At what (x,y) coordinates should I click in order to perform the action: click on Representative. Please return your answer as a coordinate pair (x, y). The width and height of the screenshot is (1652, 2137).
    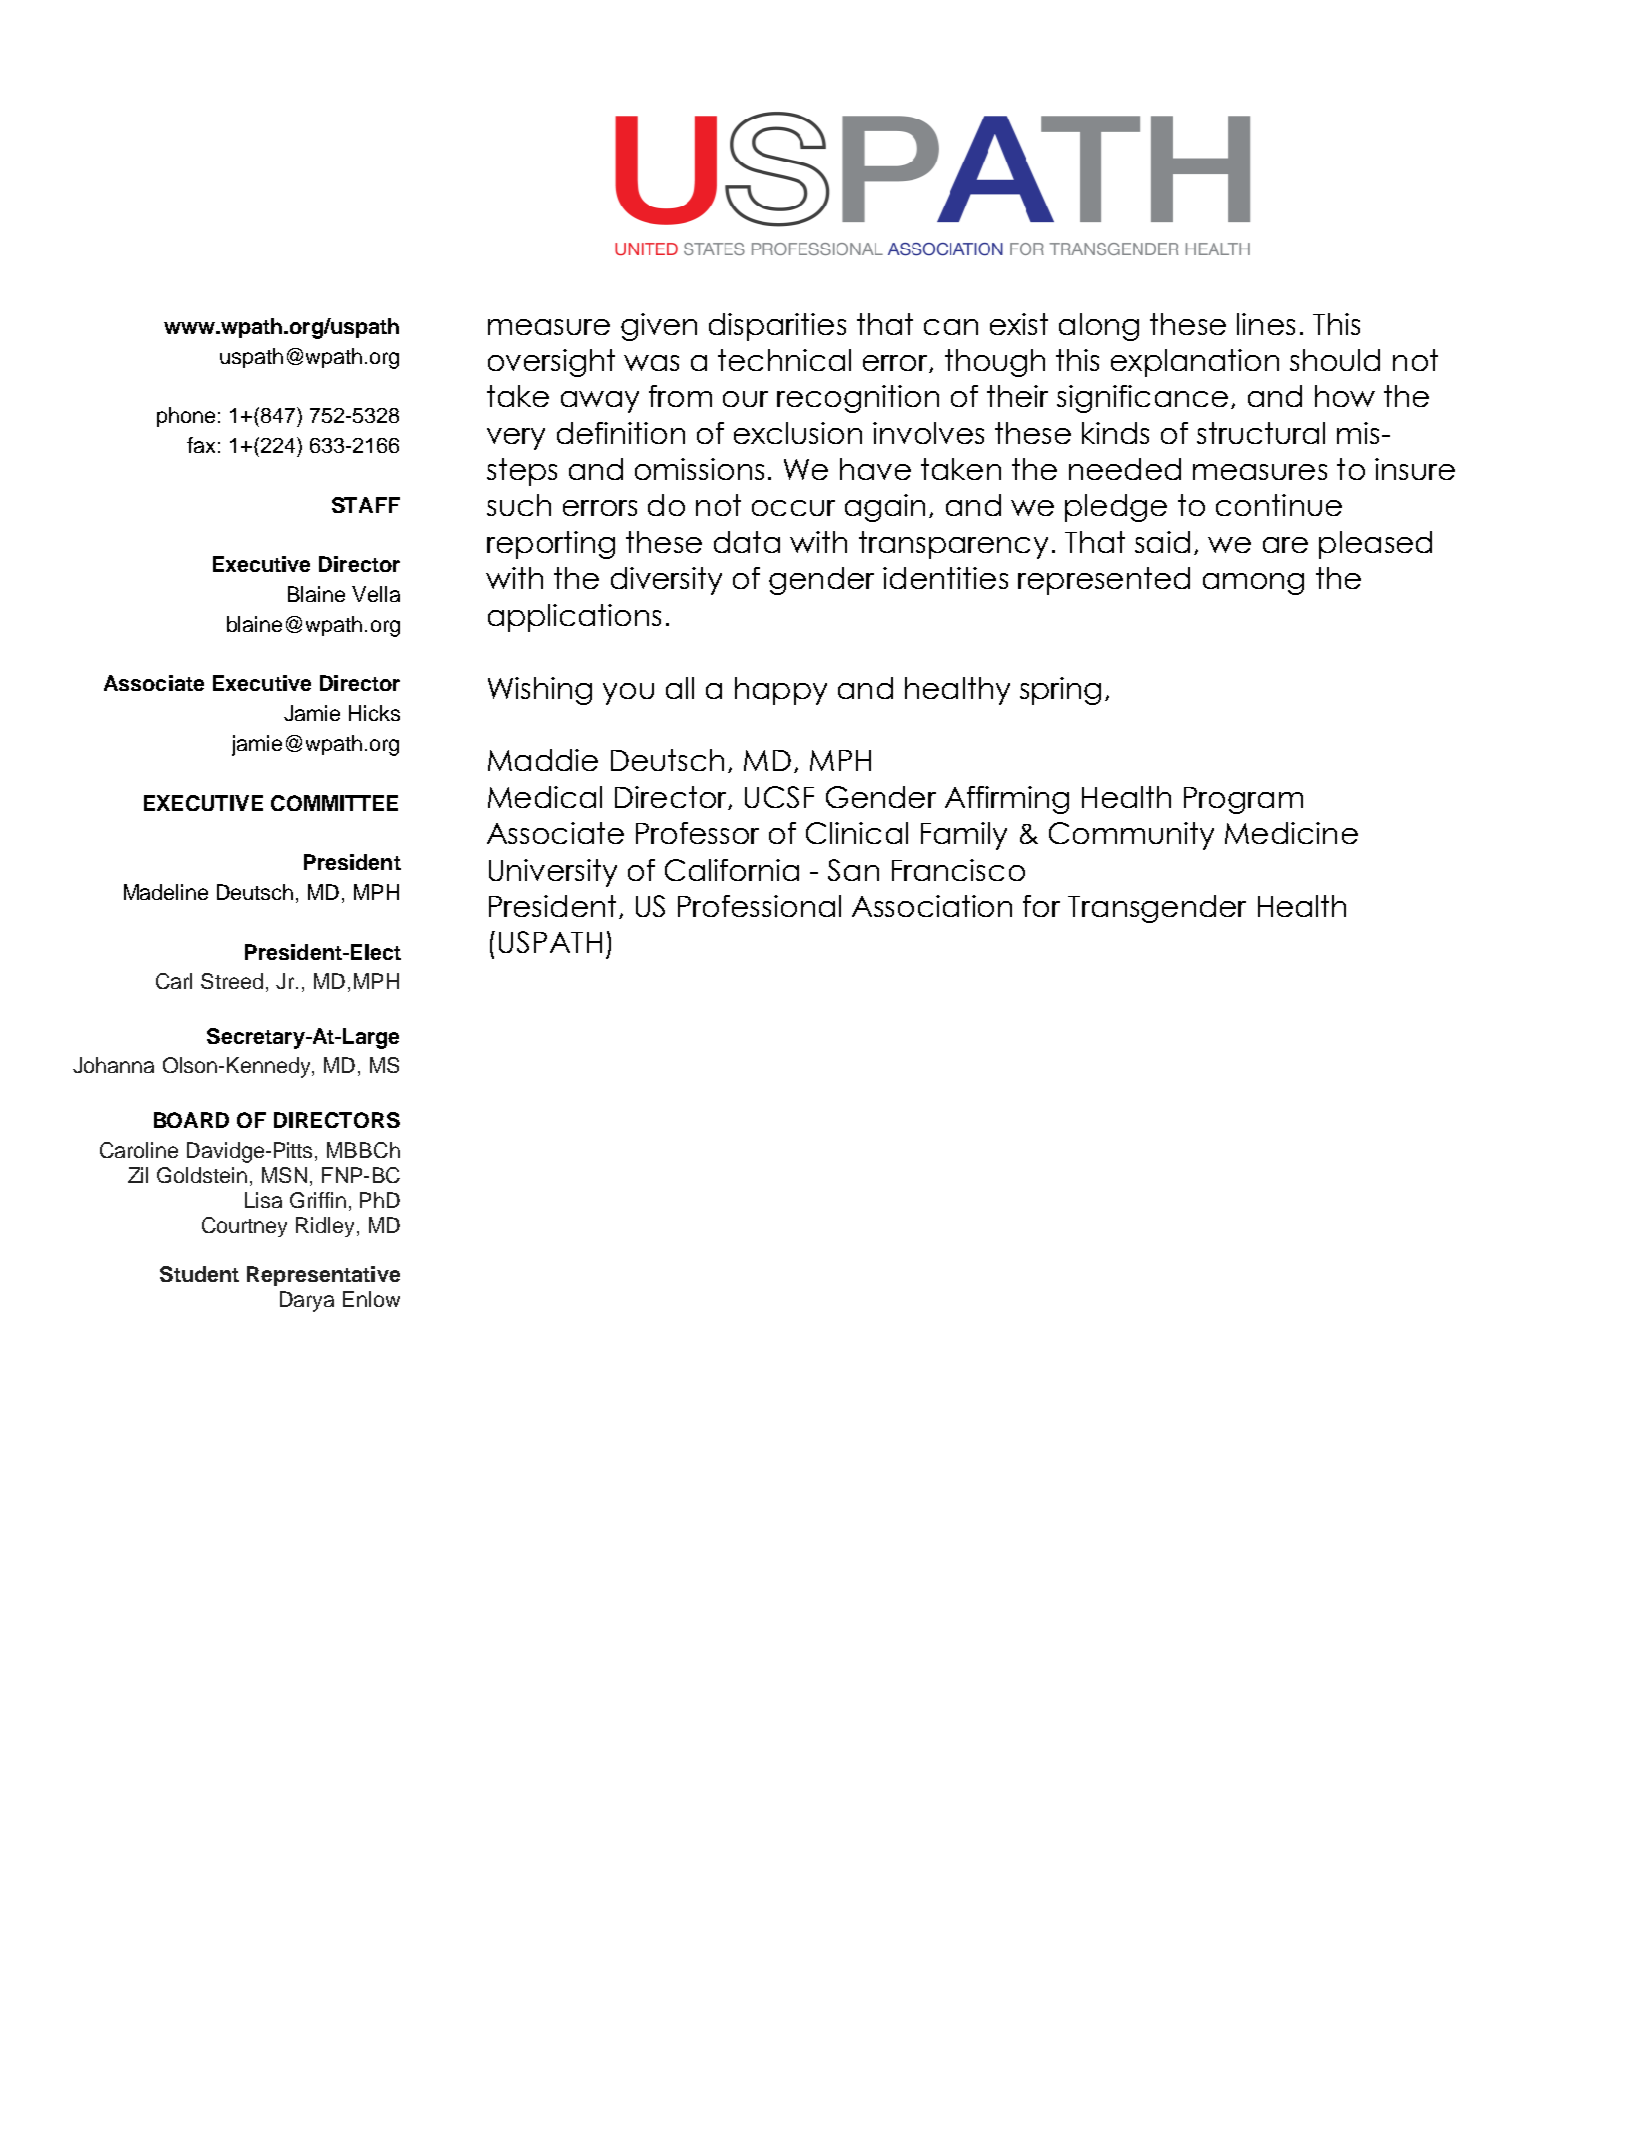
    Looking at the image, I should click on (323, 1276).
